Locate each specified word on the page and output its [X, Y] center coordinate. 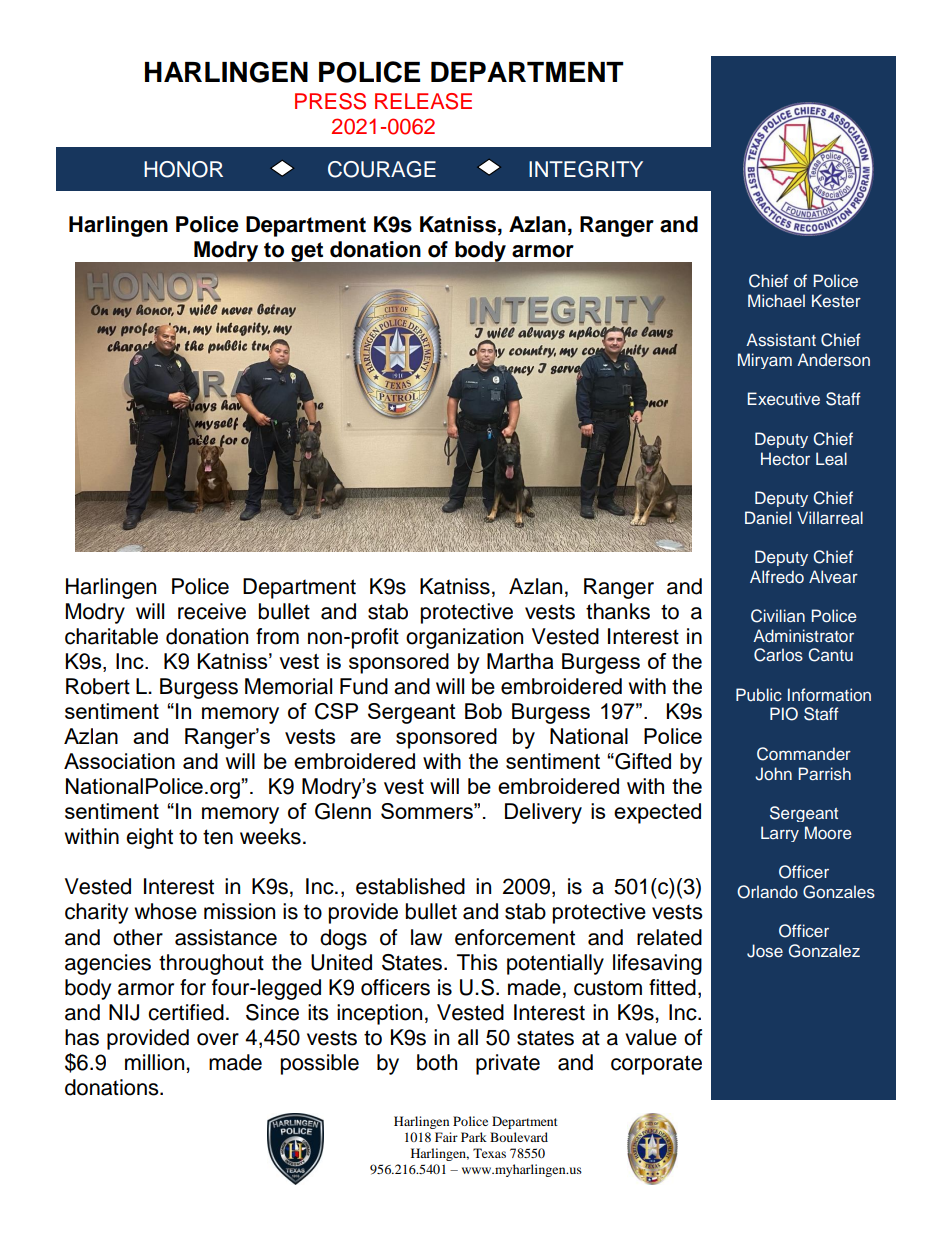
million [156, 1062]
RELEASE [423, 101]
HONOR [183, 169]
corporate [656, 1065]
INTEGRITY [586, 169]
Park [474, 1137]
